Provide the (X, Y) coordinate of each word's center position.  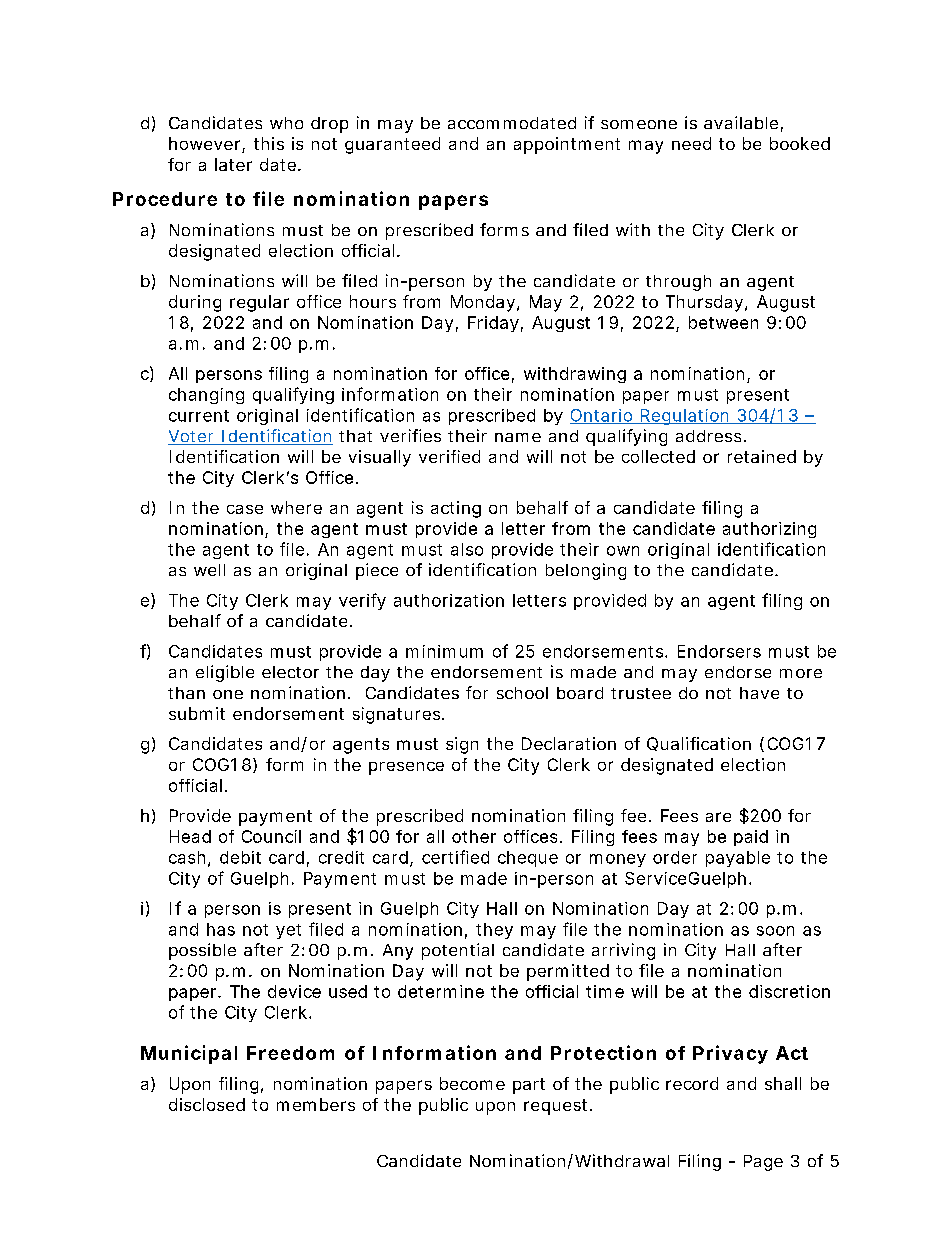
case (245, 509)
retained (762, 456)
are (718, 817)
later (233, 164)
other (474, 836)
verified (449, 456)
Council (271, 836)
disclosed (207, 1104)
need (691, 143)
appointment (567, 145)
